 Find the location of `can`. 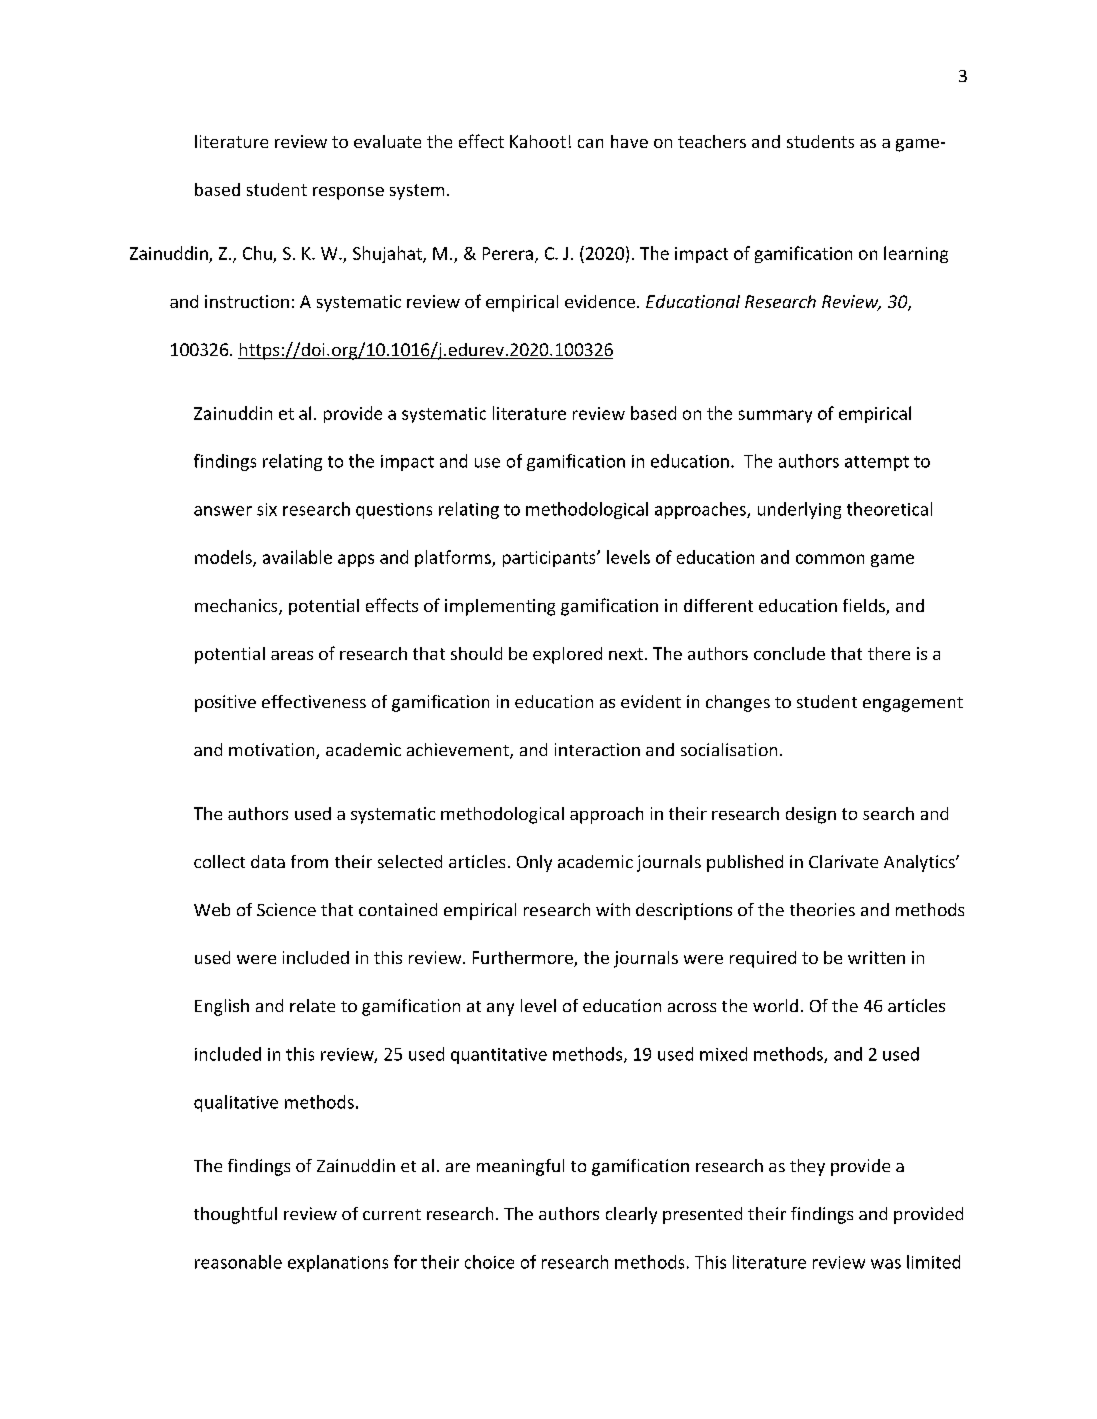

can is located at coordinates (590, 143).
